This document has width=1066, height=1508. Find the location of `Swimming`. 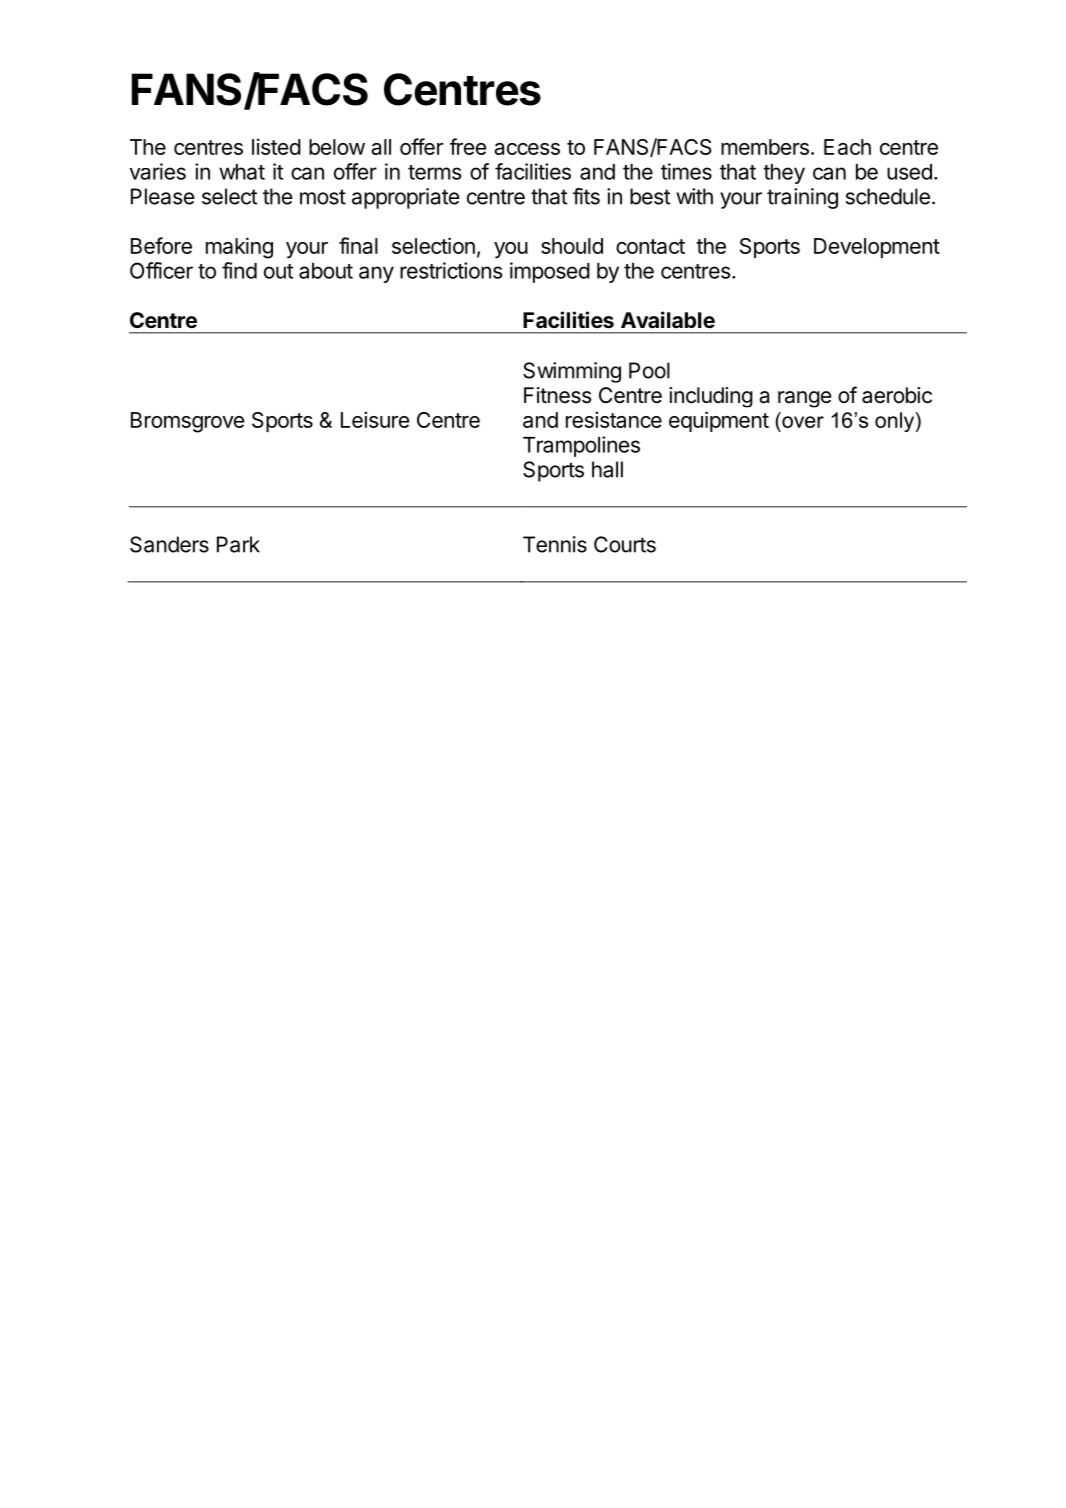

Swimming is located at coordinates (572, 372).
